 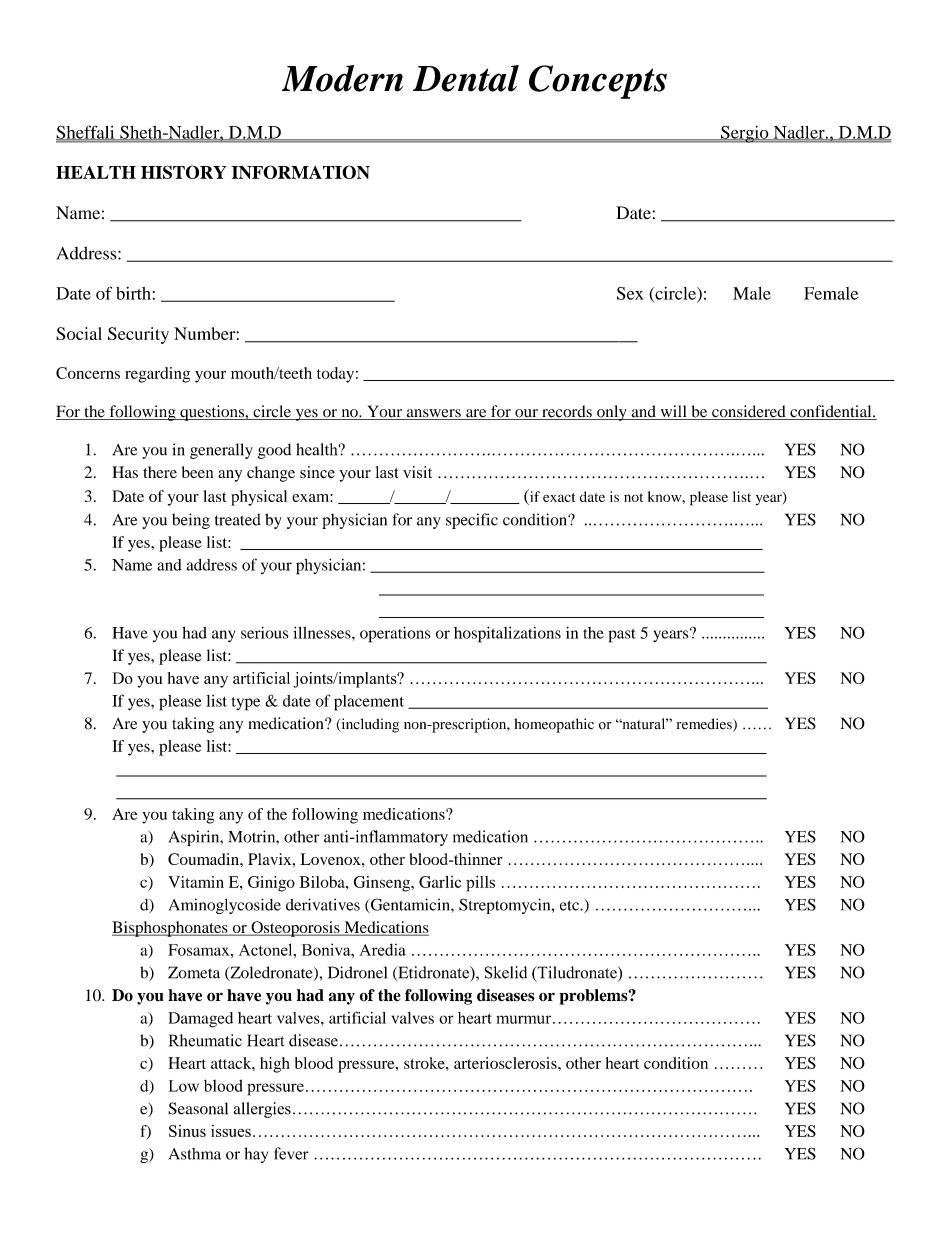 I want to click on Sinus, so click(x=187, y=1131).
